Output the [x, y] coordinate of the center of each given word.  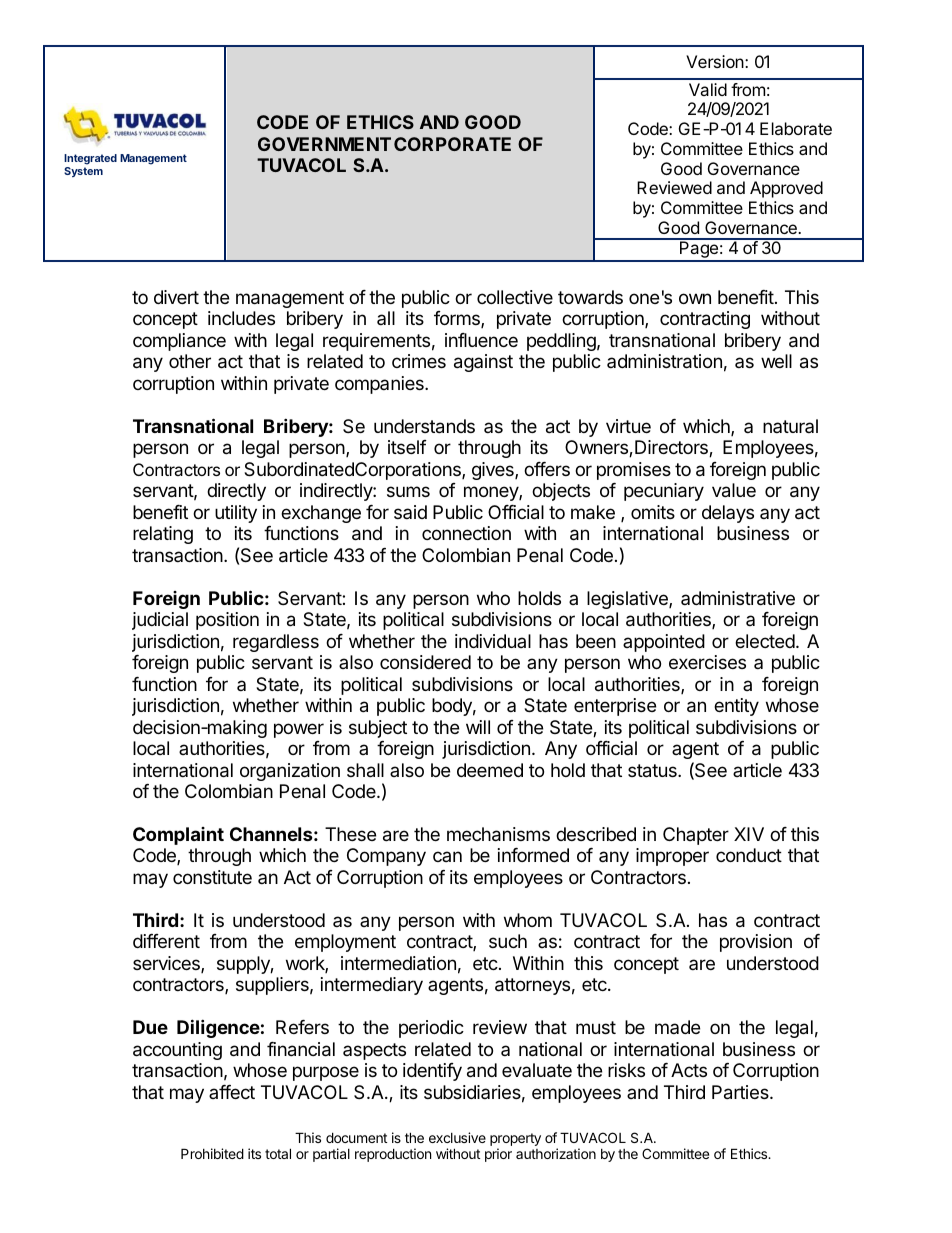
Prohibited [212, 1153]
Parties [741, 1092]
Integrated [90, 161]
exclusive [457, 1137]
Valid [708, 89]
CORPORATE [452, 144]
